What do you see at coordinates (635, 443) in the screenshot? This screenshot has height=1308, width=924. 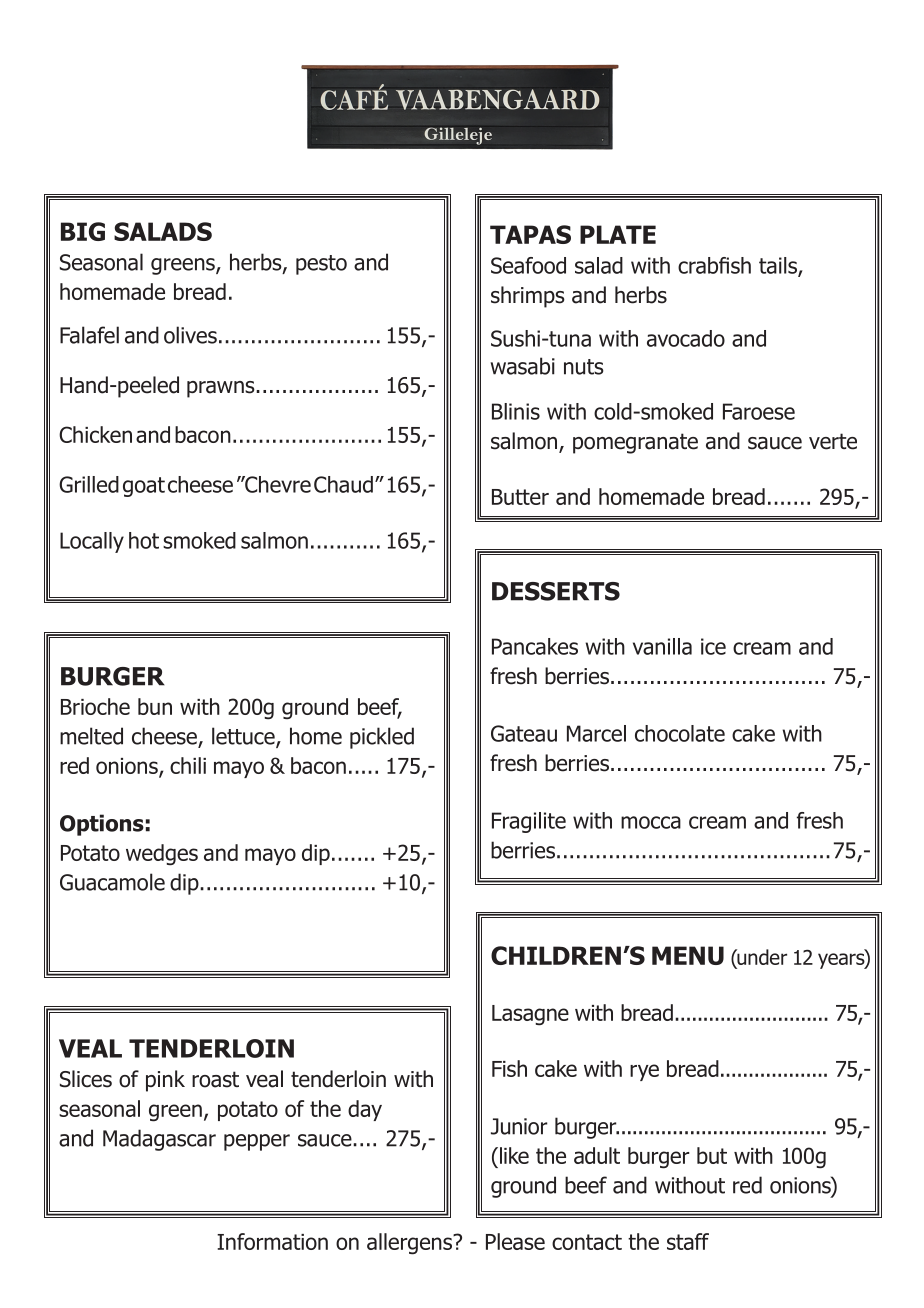 I see `pomegranate` at bounding box center [635, 443].
